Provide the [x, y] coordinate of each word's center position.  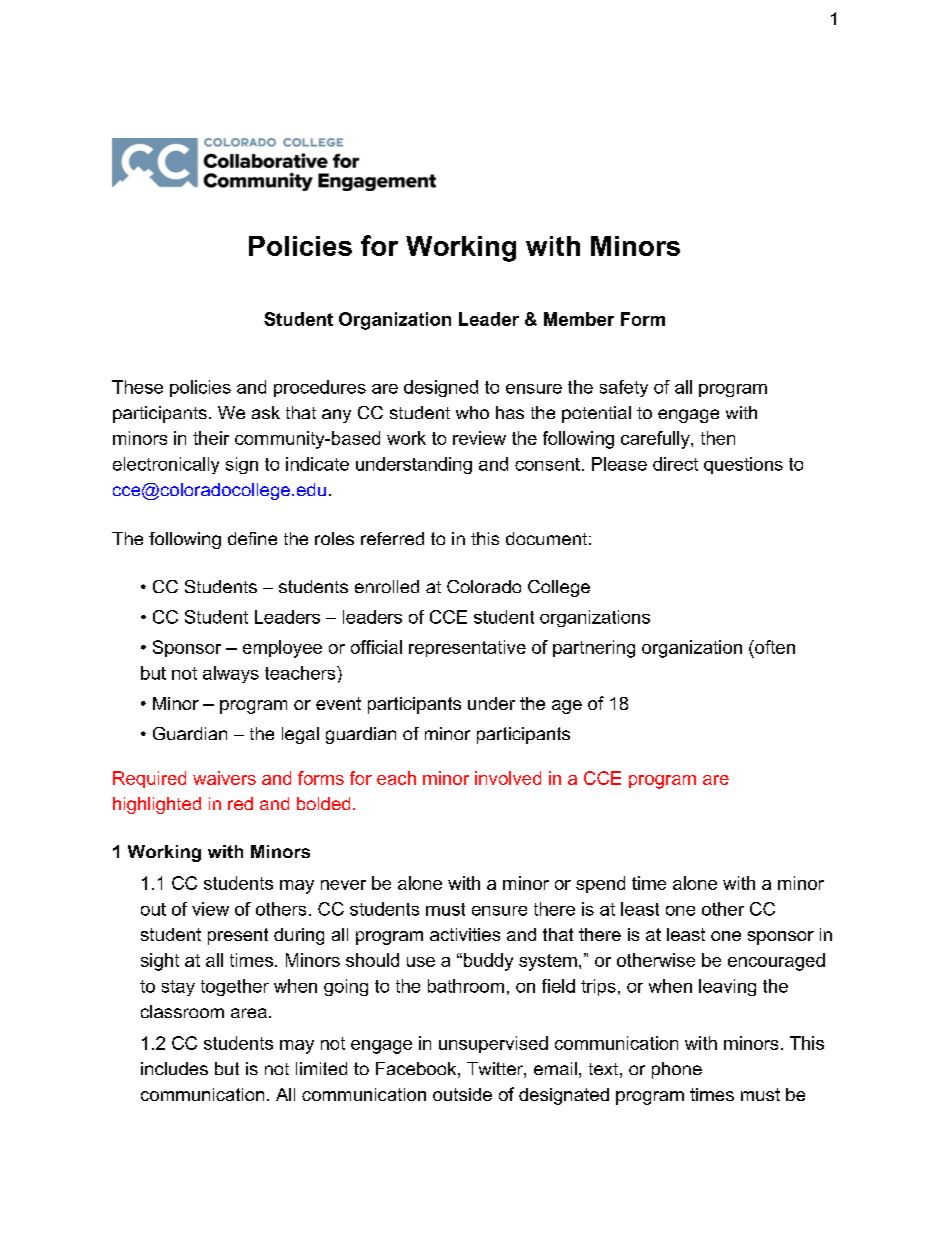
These [137, 387]
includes [174, 1068]
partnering [594, 649]
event [338, 703]
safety [624, 388]
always [231, 674]
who [472, 412]
